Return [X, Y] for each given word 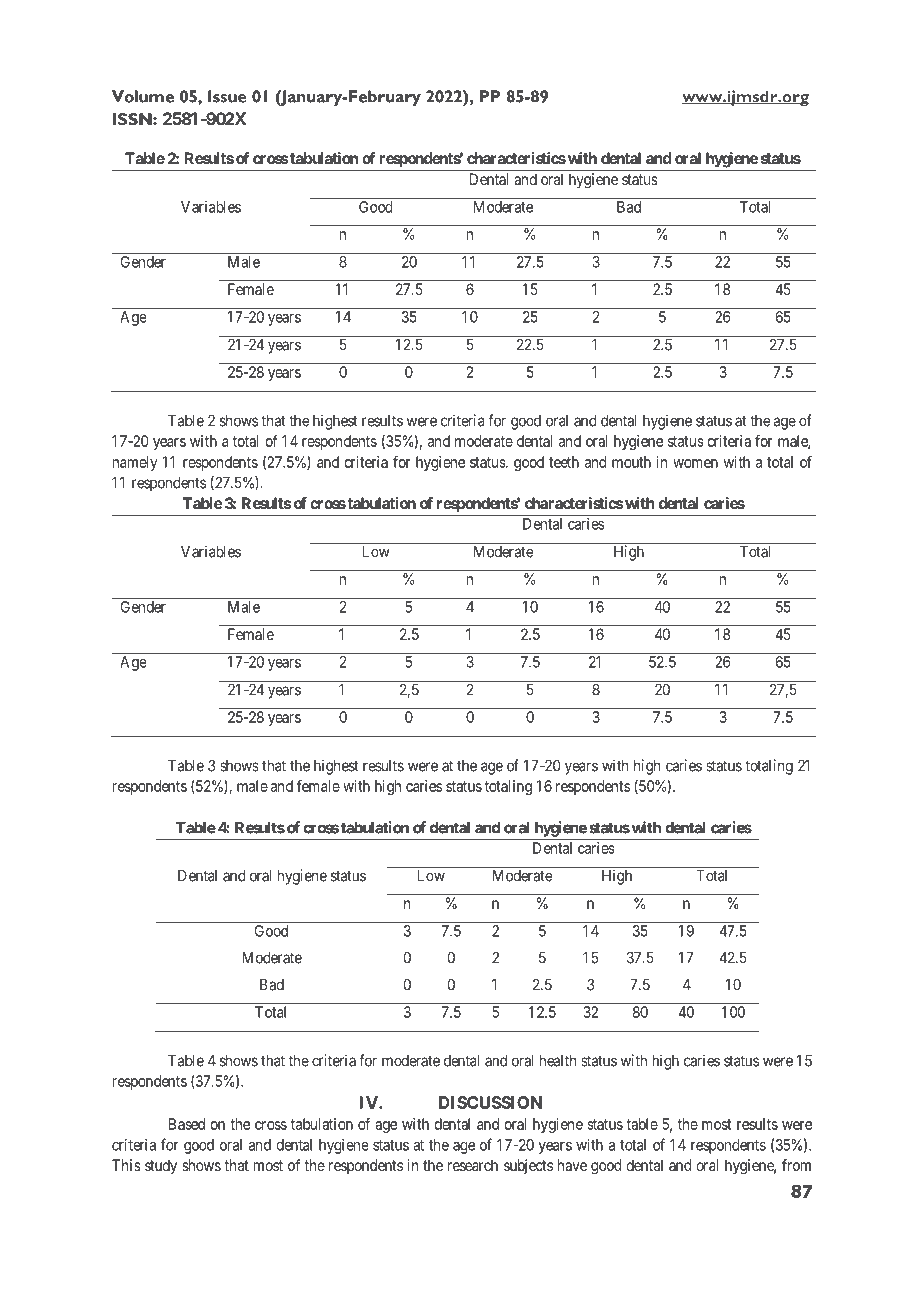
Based [187, 1124]
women [695, 463]
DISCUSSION [490, 1102]
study [161, 1167]
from [796, 1165]
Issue [227, 96]
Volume [143, 96]
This [126, 1165]
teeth [564, 462]
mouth [631, 462]
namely [135, 463]
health [558, 1061]
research [473, 1165]
